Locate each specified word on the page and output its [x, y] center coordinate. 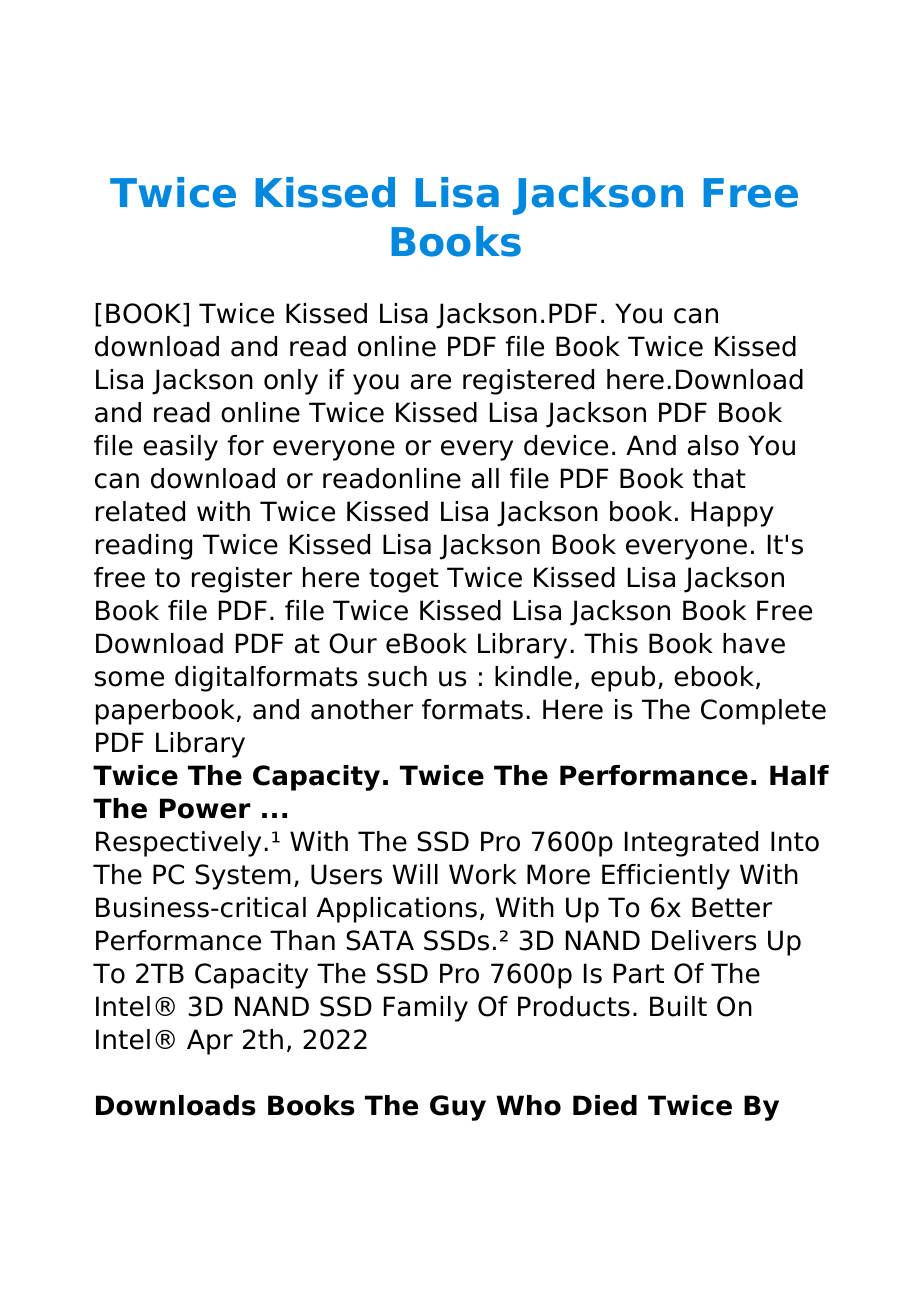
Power [205, 808]
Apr [210, 1042]
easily [180, 448]
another [362, 709]
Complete [763, 712]
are [431, 382]
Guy [458, 1108]
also [713, 445]
